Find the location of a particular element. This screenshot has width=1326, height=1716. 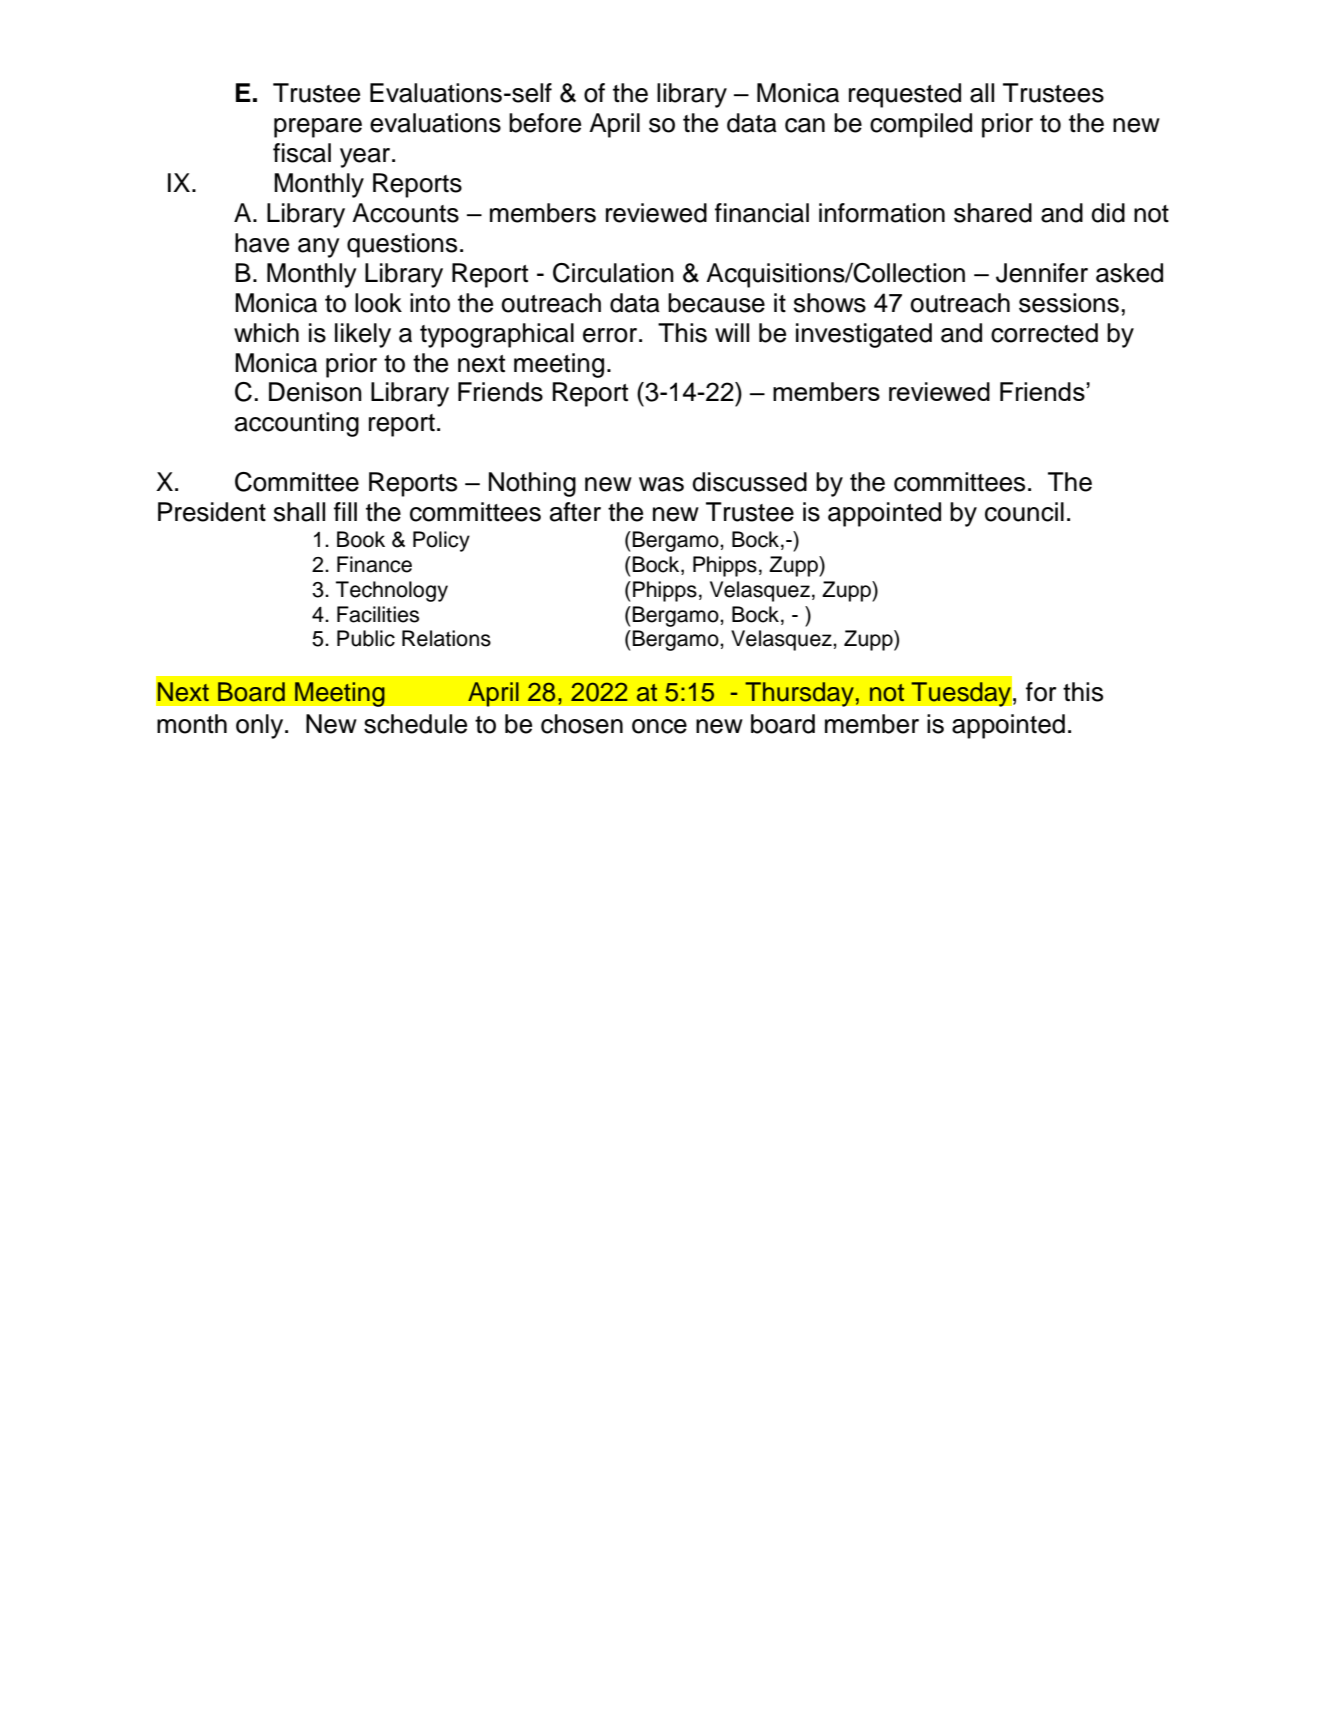

shall is located at coordinates (299, 512).
